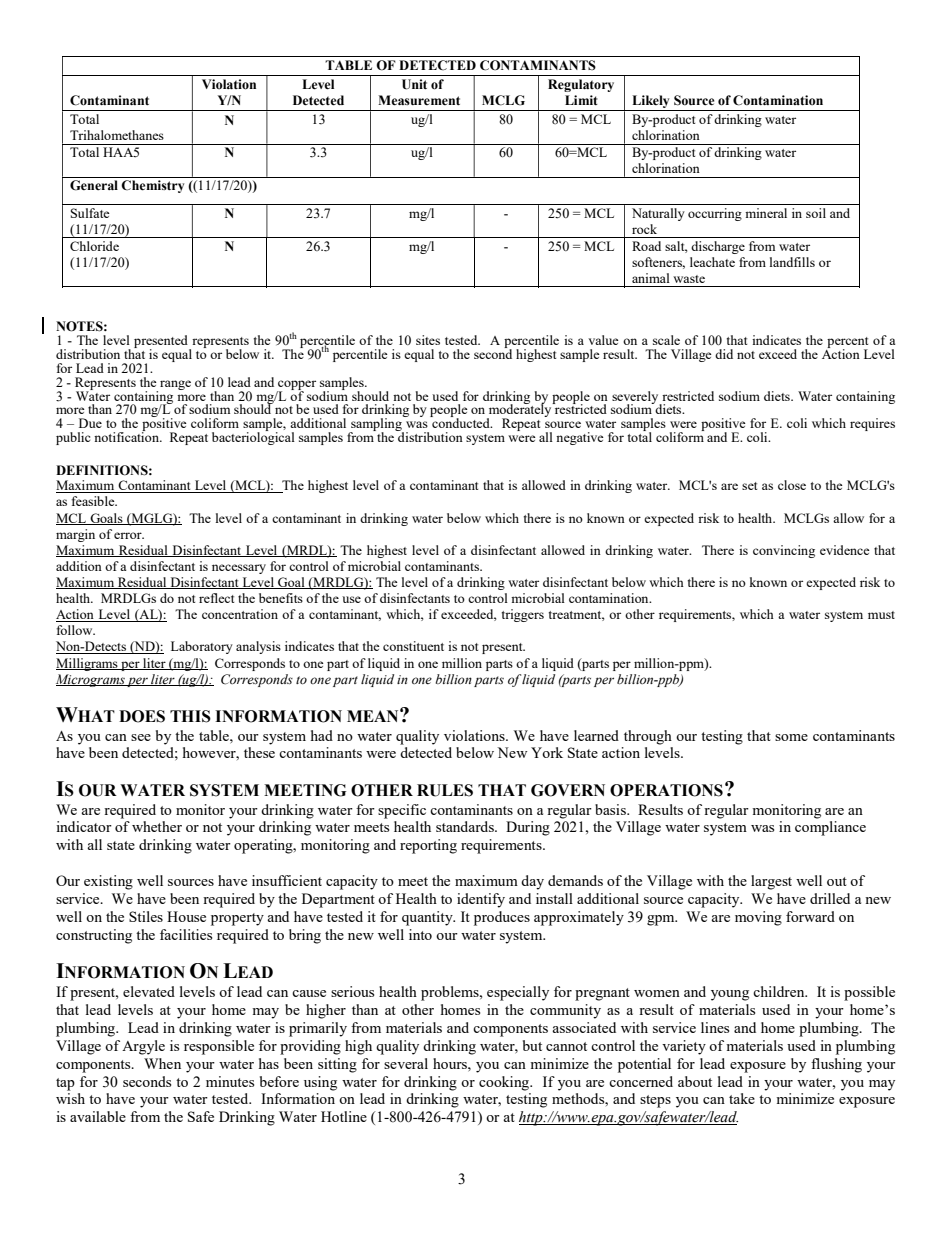 This page has height=1233, width=952. What do you see at coordinates (466, 826) in the page?
I see `standards` at bounding box center [466, 826].
